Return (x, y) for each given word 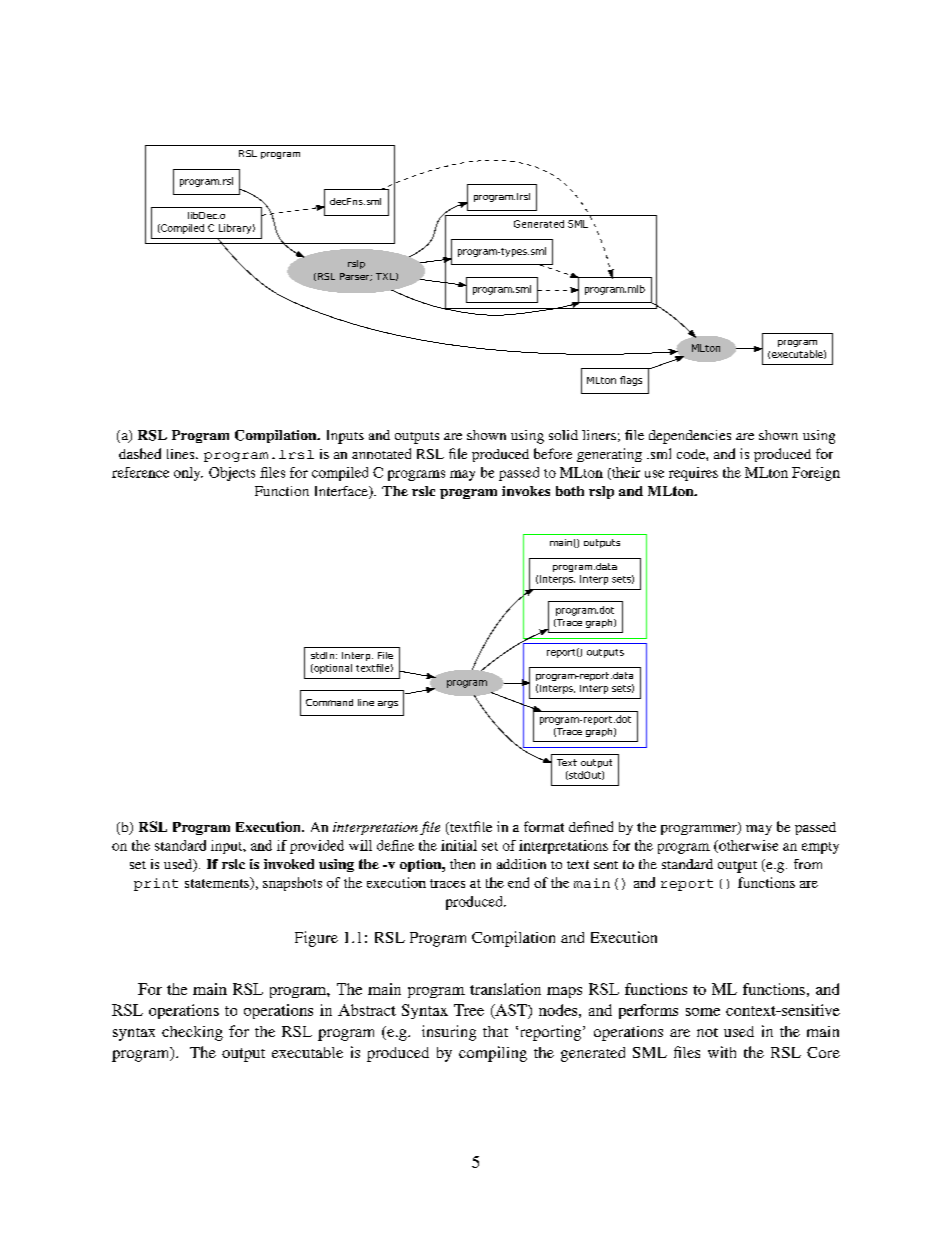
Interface (342, 492)
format (544, 826)
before (553, 453)
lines (182, 454)
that (495, 1031)
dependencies (690, 437)
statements (218, 883)
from (808, 864)
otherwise (747, 846)
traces (447, 883)
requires (693, 474)
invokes (526, 491)
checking (192, 1033)
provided (317, 847)
